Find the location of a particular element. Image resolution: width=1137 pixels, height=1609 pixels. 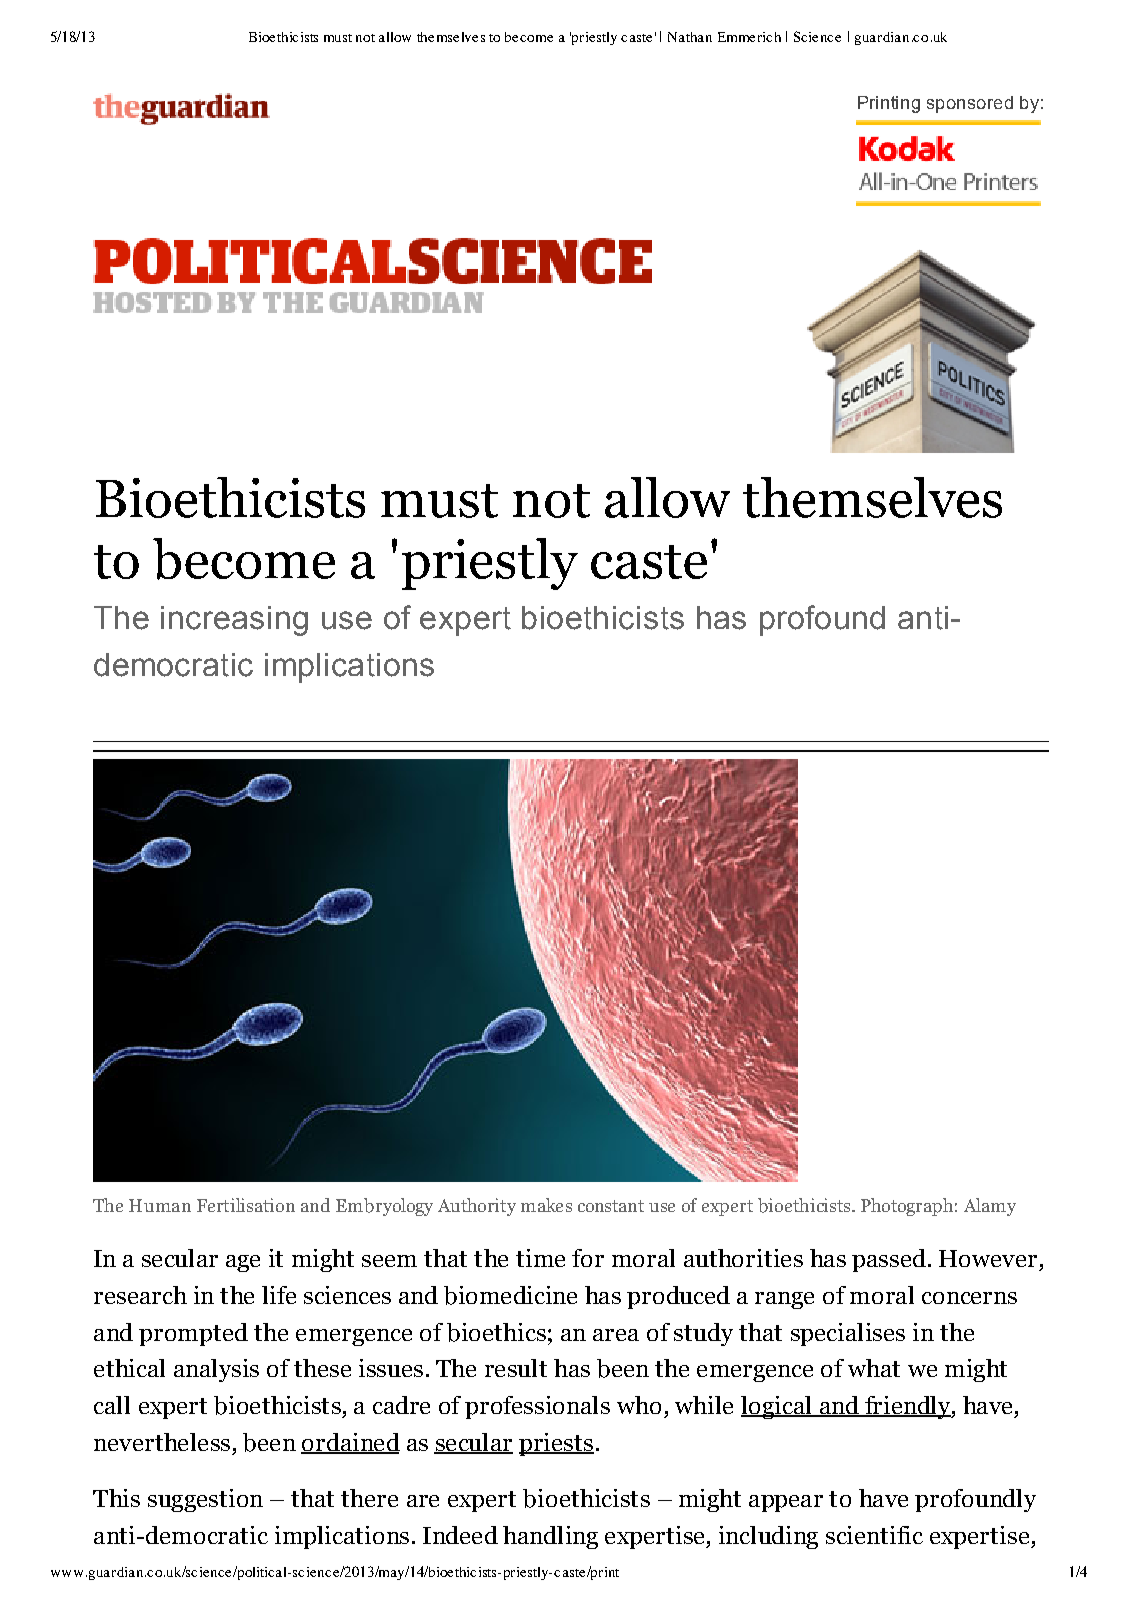

Fertilisation is located at coordinates (246, 1205).
